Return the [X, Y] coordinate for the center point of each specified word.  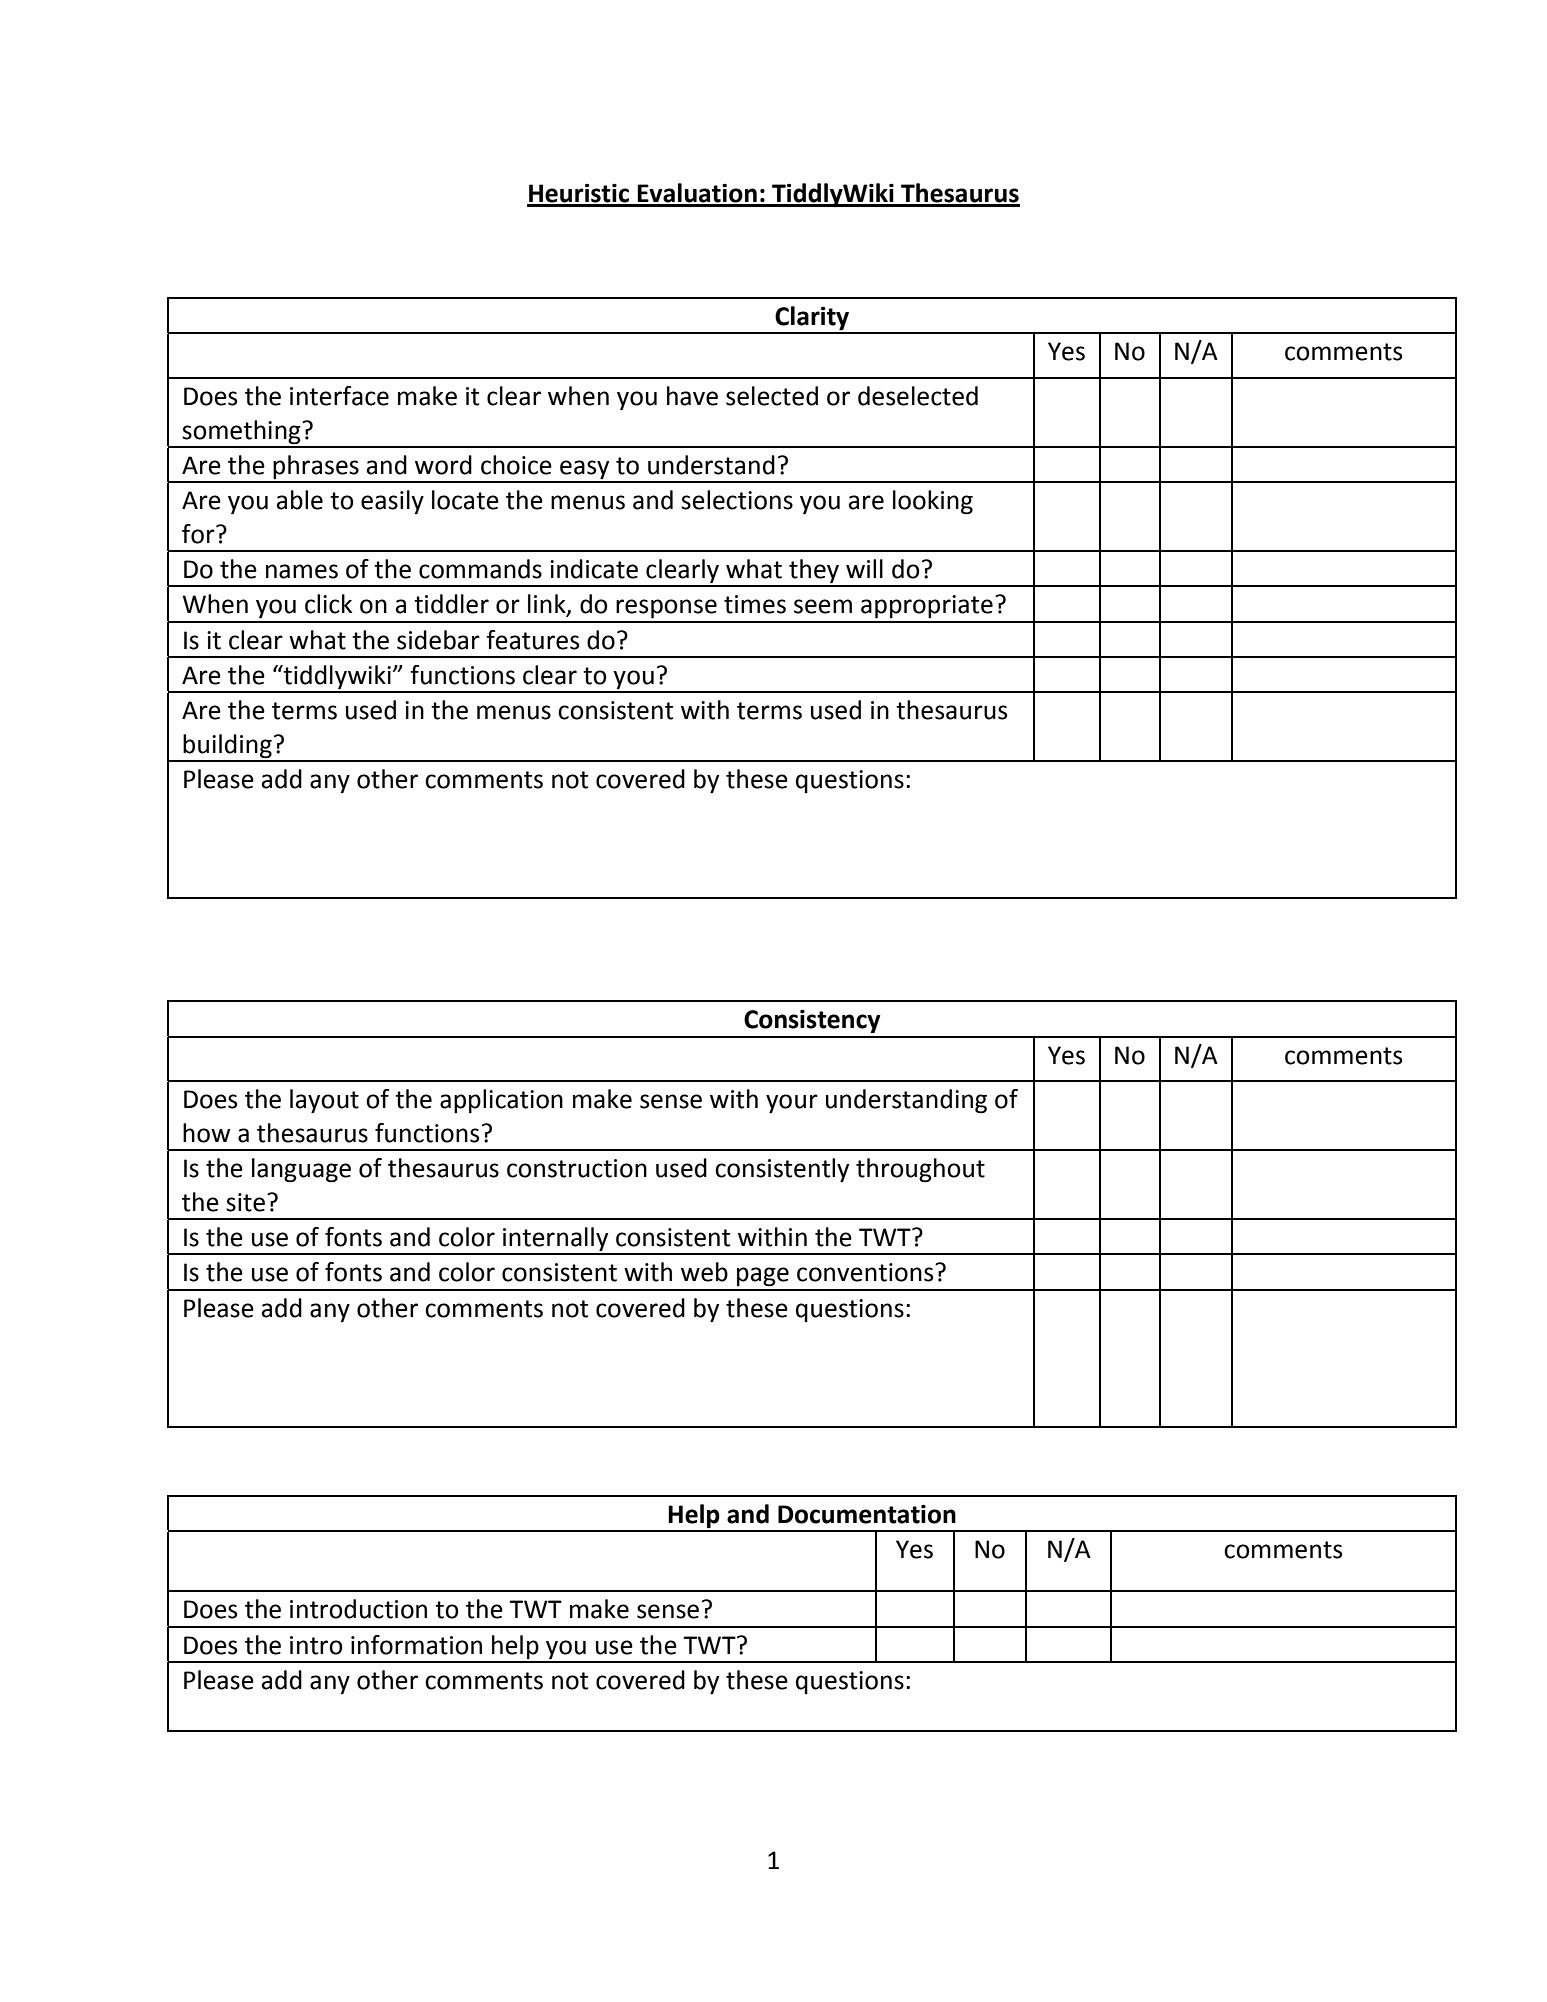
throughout [920, 1170]
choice [516, 465]
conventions [866, 1272]
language [301, 1170]
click [328, 604]
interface [339, 396]
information [416, 1645]
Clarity [812, 319]
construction [577, 1168]
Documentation [867, 1514]
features [532, 640]
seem [823, 606]
